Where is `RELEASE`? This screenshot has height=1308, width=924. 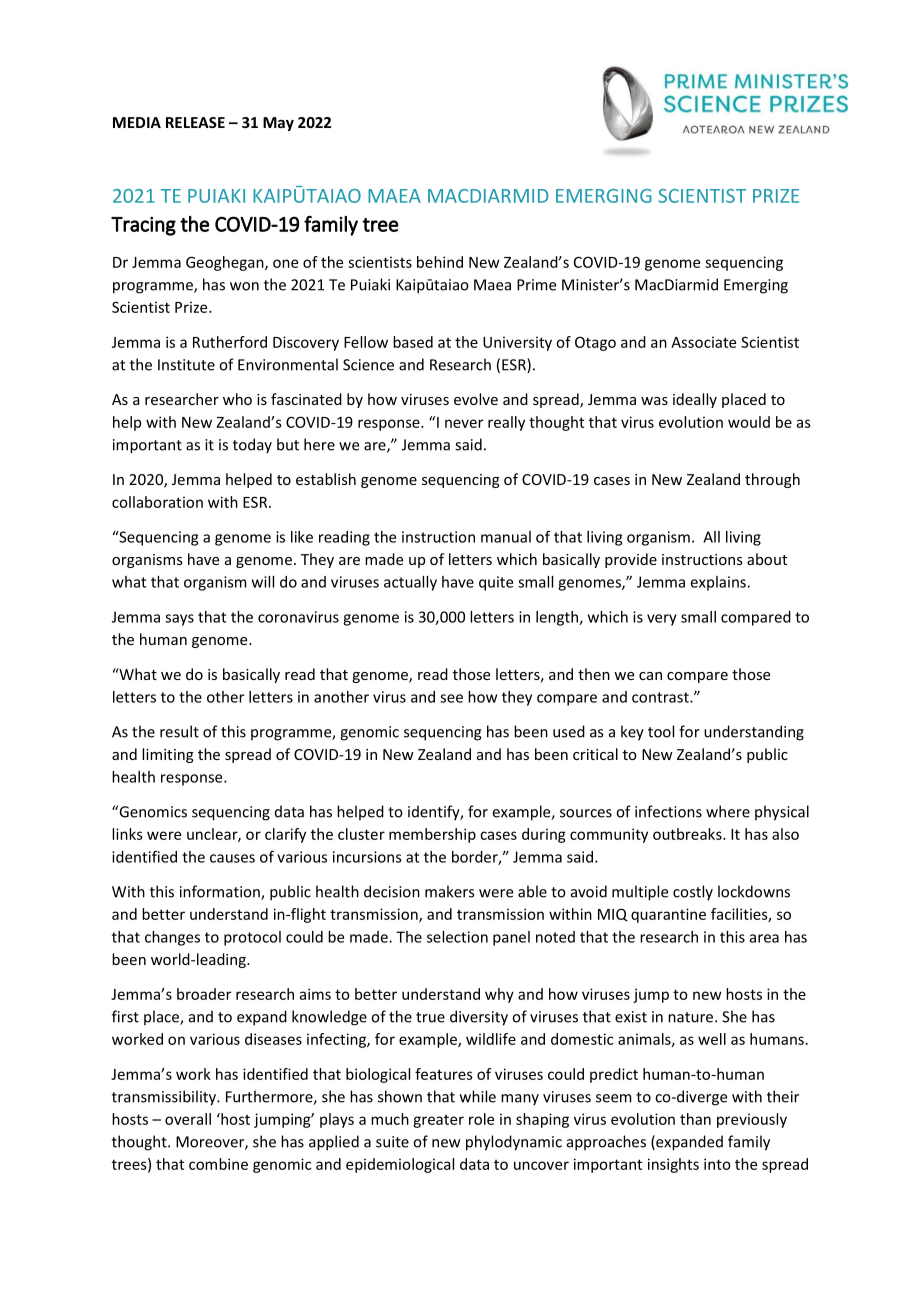
RELEASE is located at coordinates (195, 122).
